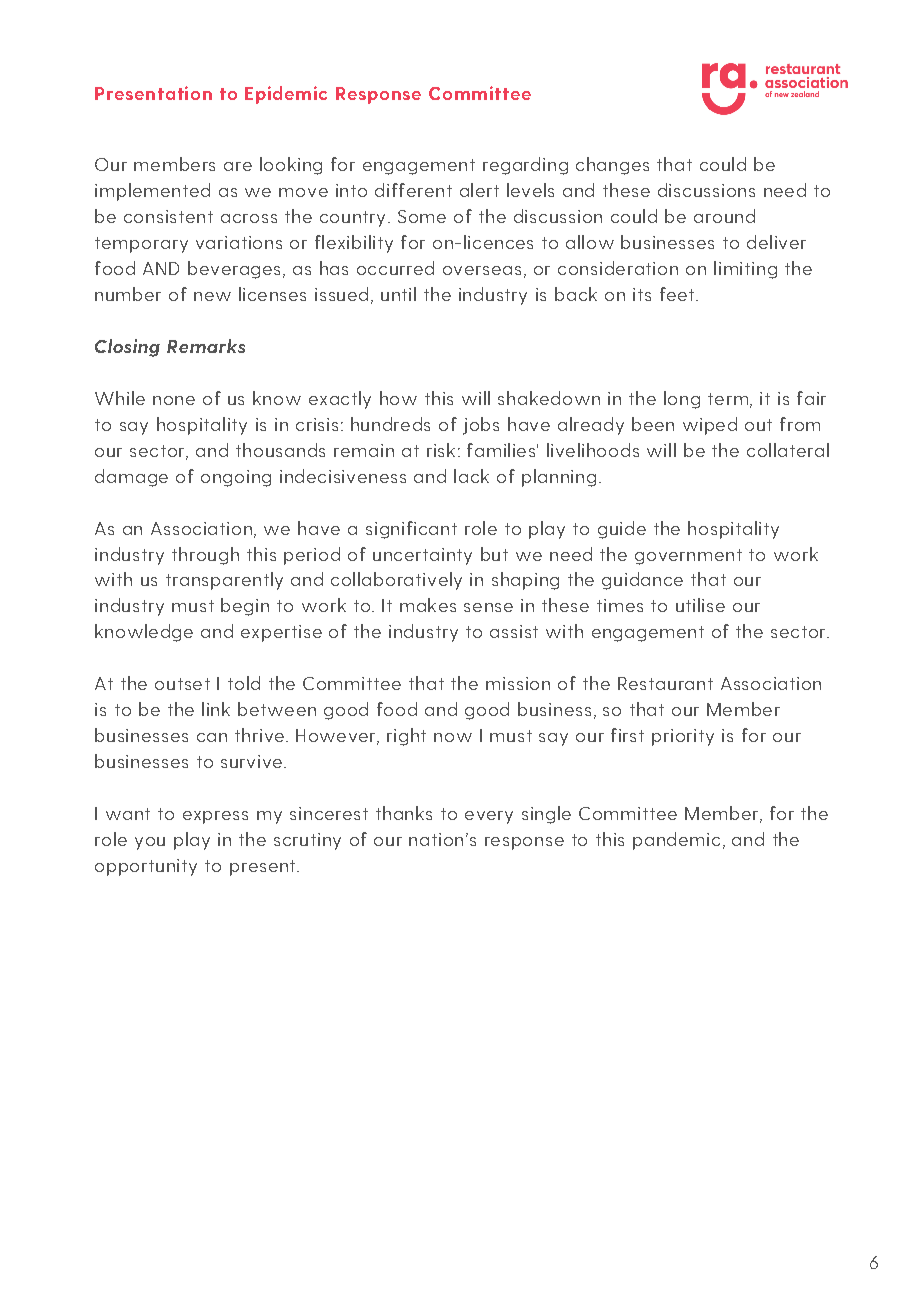 The height and width of the screenshot is (1308, 924). What do you see at coordinates (482, 270) in the screenshot?
I see `overseas` at bounding box center [482, 270].
